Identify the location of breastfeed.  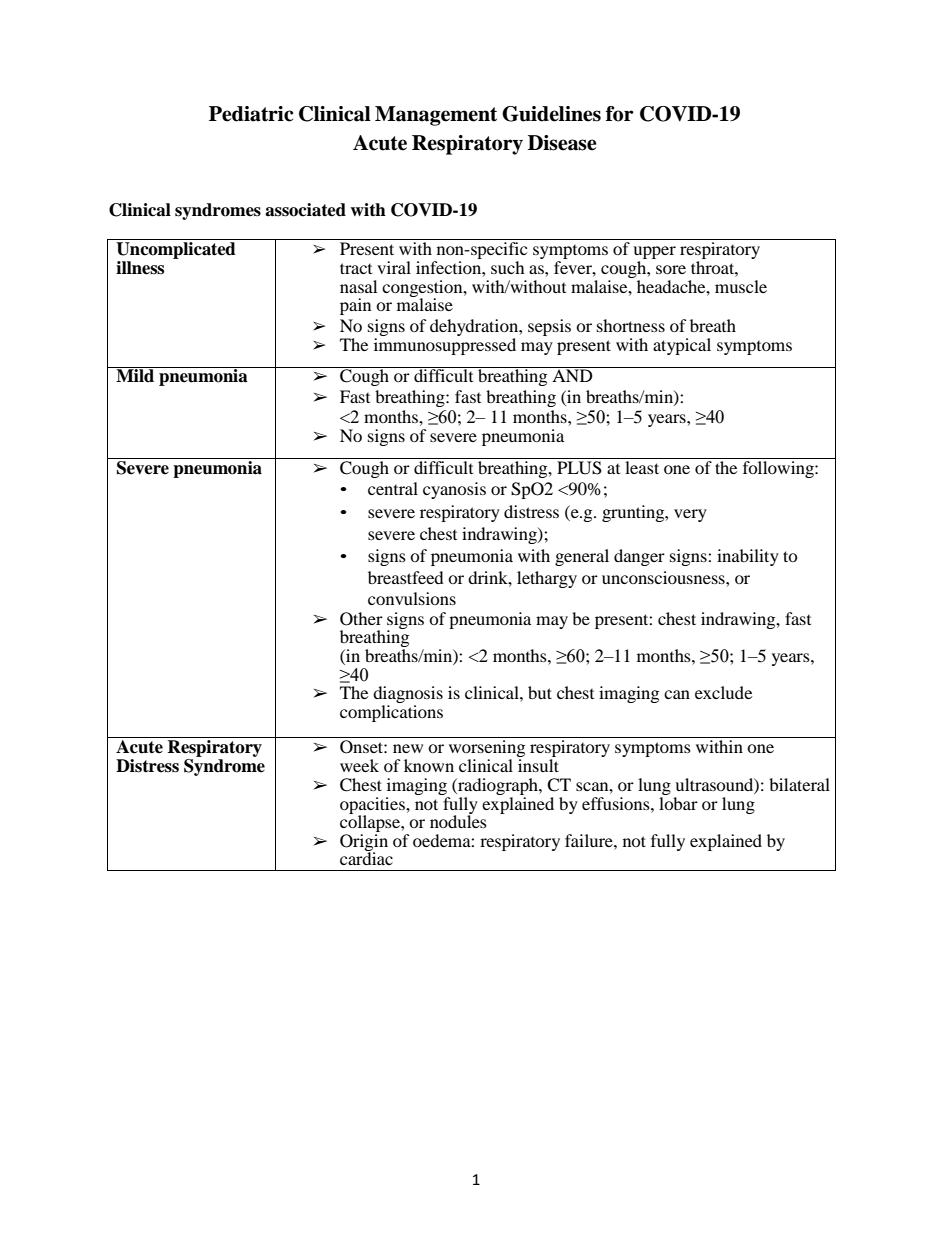
(406, 577).
